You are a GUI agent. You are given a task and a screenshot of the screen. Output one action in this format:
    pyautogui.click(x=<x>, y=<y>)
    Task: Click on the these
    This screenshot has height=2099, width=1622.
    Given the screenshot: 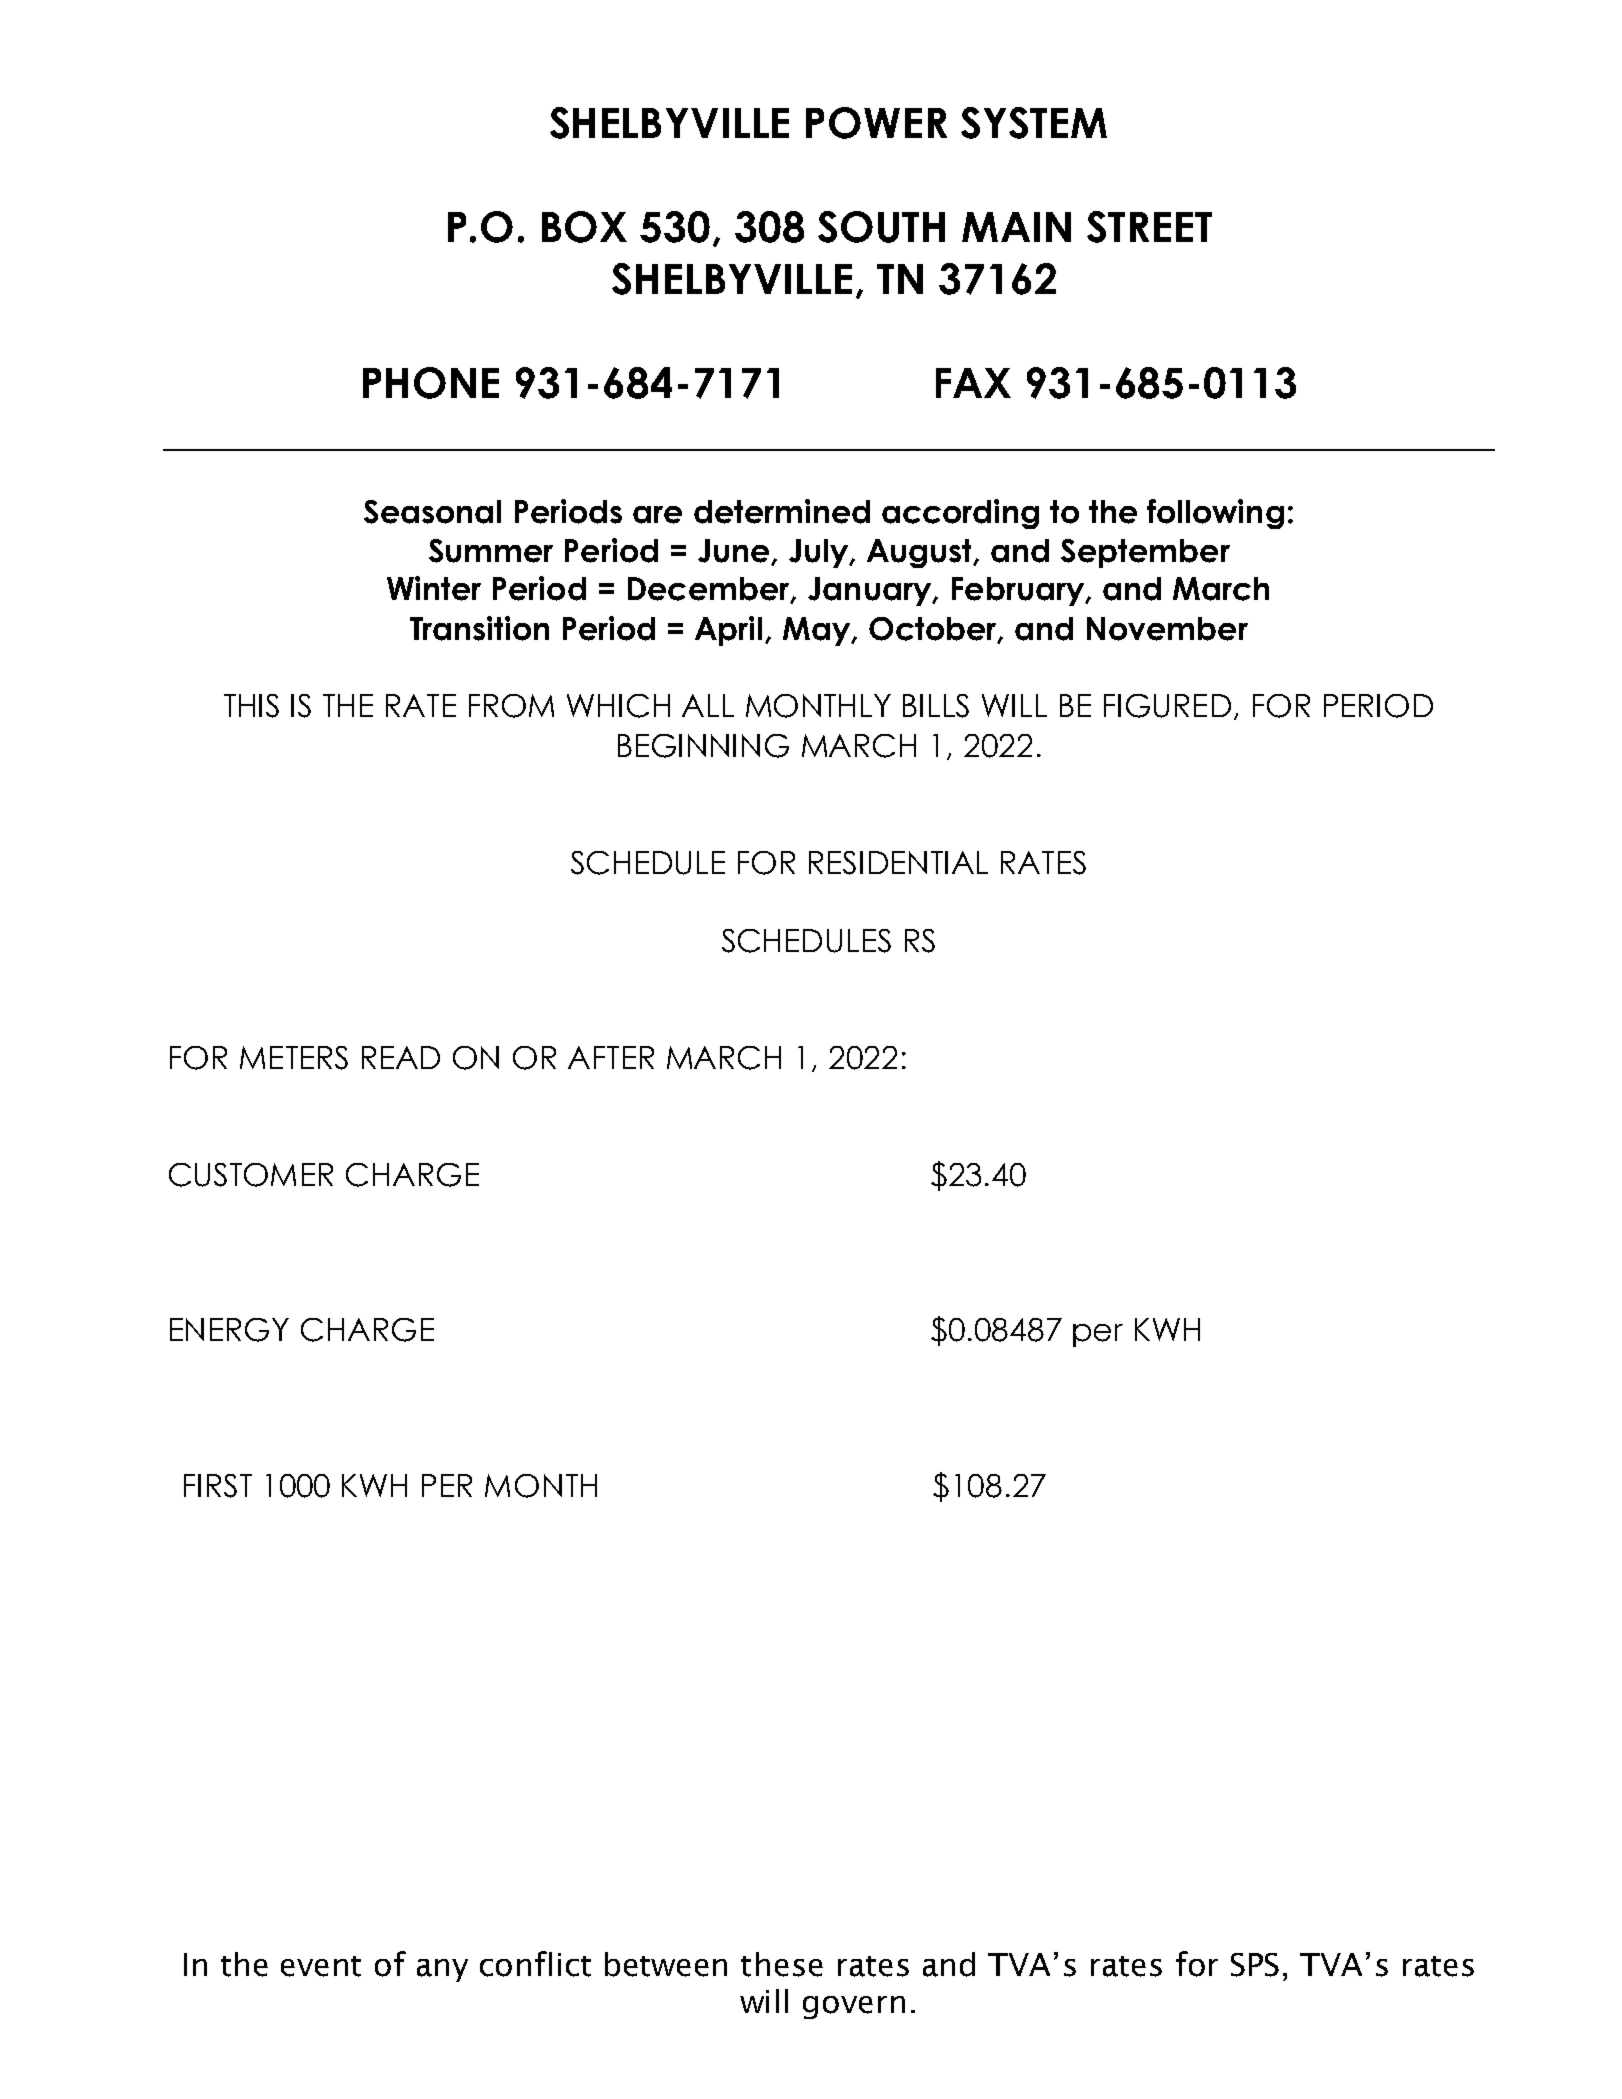 What is the action you would take?
    pyautogui.click(x=782, y=1964)
